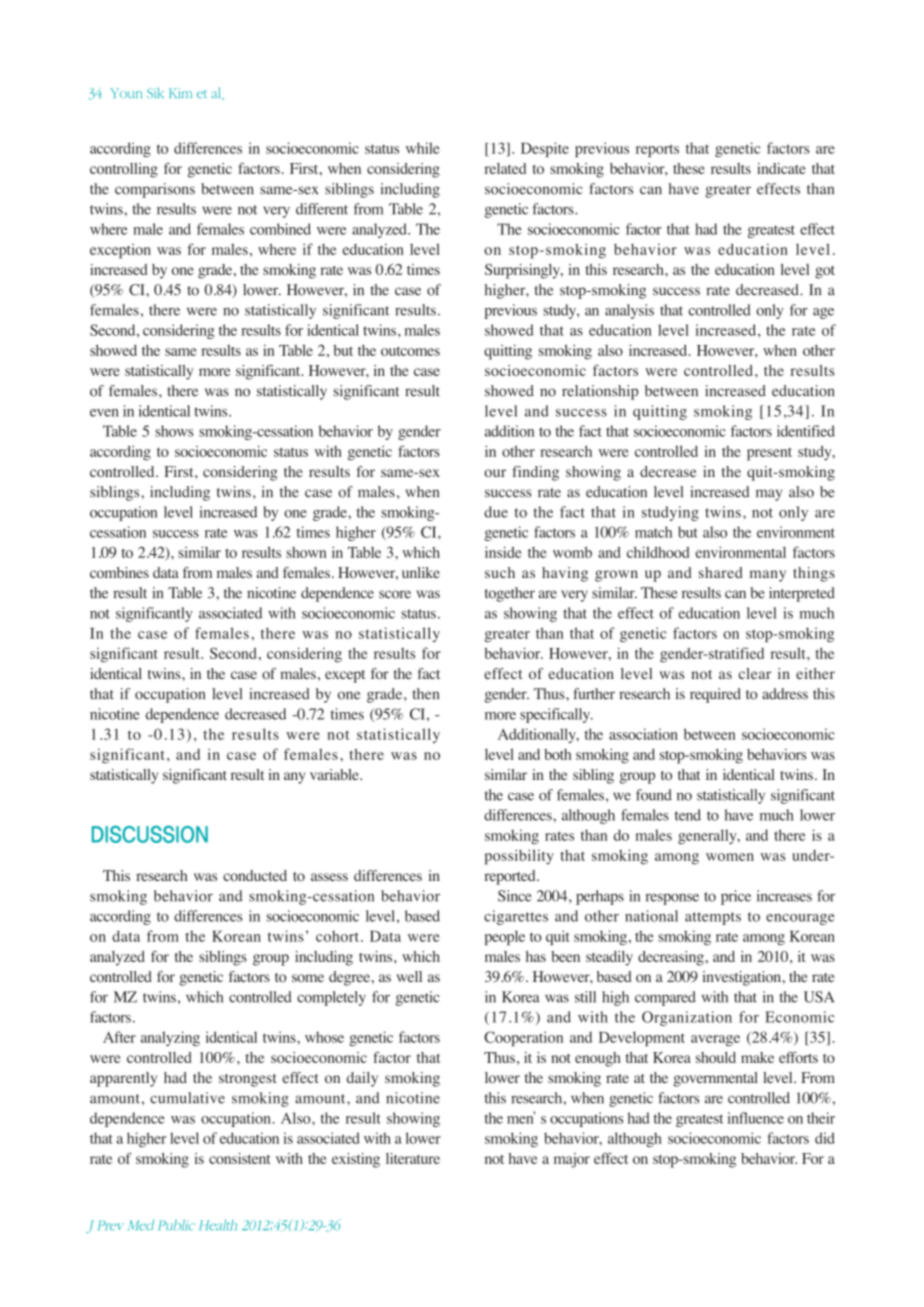 The width and height of the document is (924, 1307). Describe the element at coordinates (423, 148) in the document. I see `while` at that location.
